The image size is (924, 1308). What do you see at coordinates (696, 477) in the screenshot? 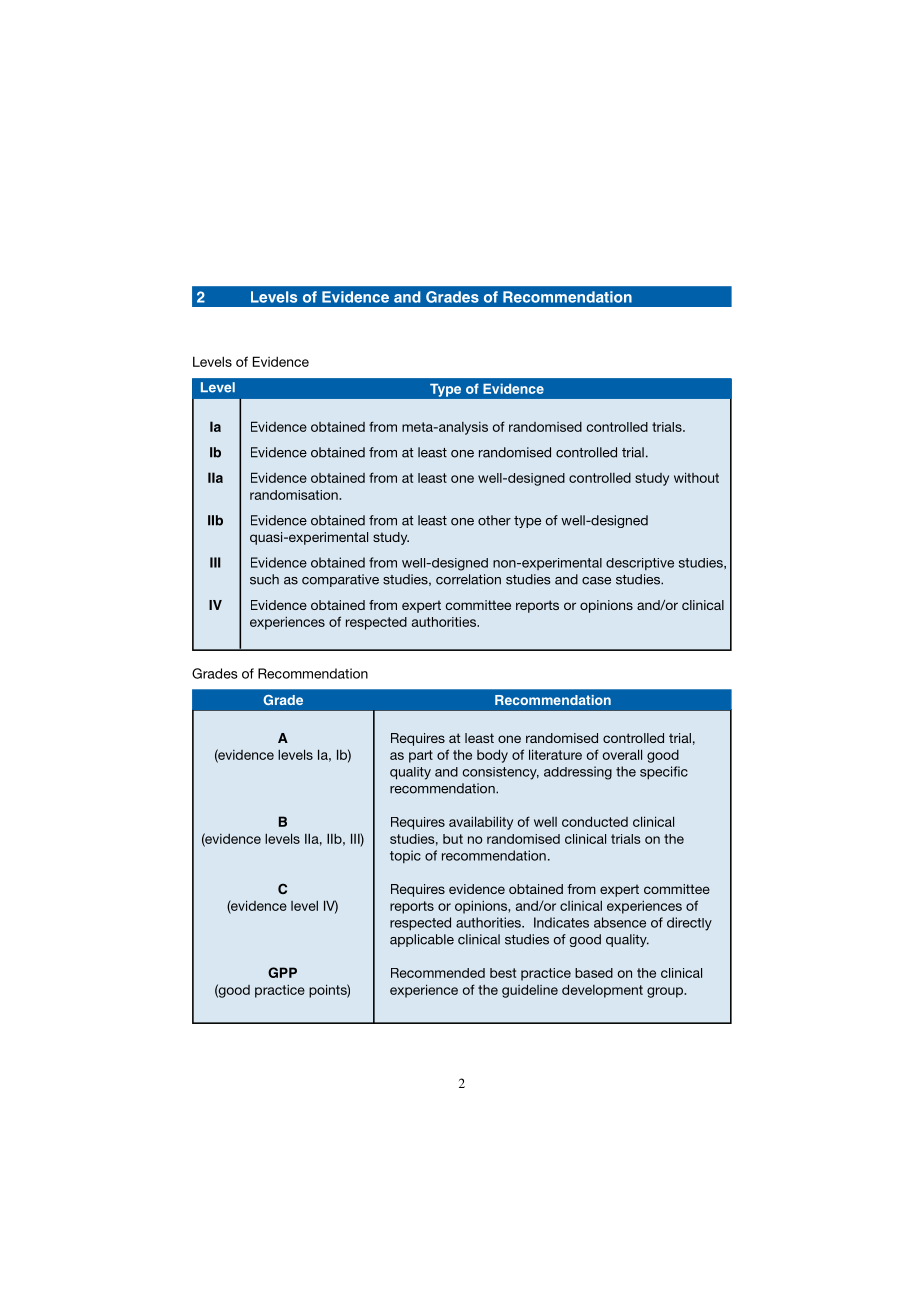
I see `without` at bounding box center [696, 477].
